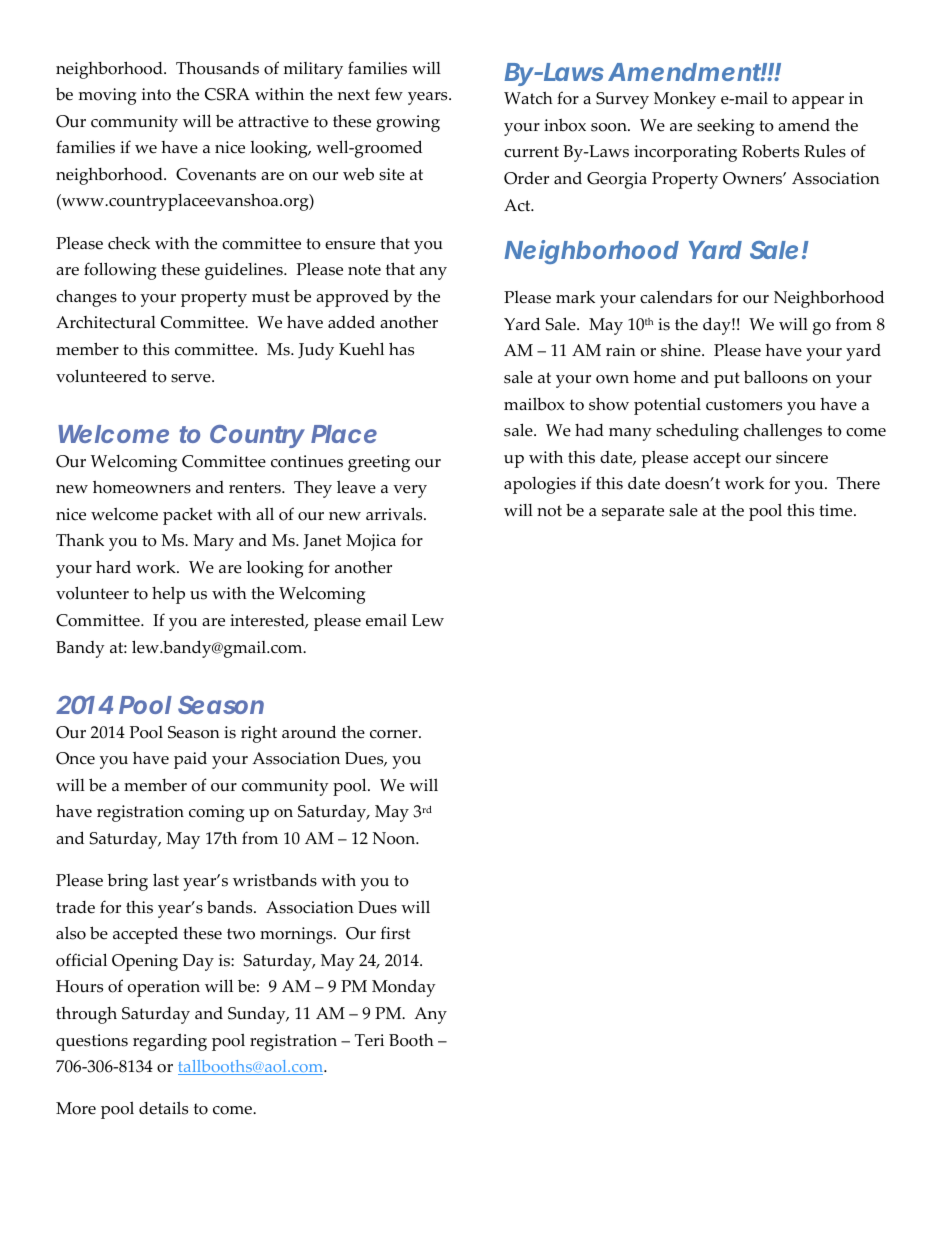 The image size is (952, 1233). I want to click on appear, so click(818, 102).
